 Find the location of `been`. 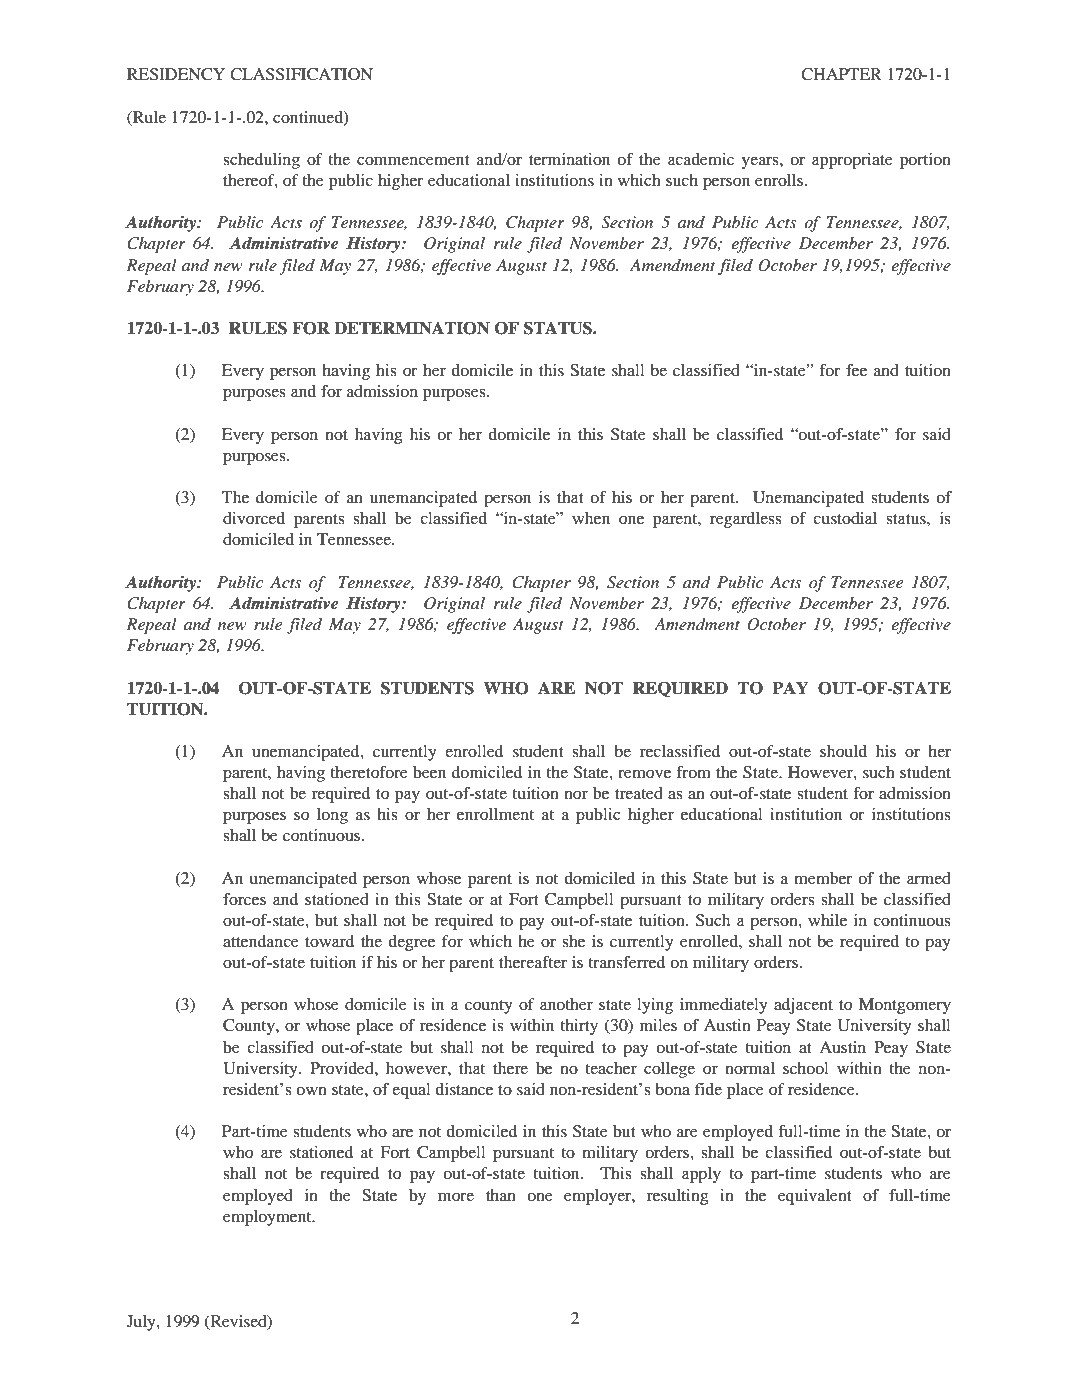

been is located at coordinates (429, 772).
